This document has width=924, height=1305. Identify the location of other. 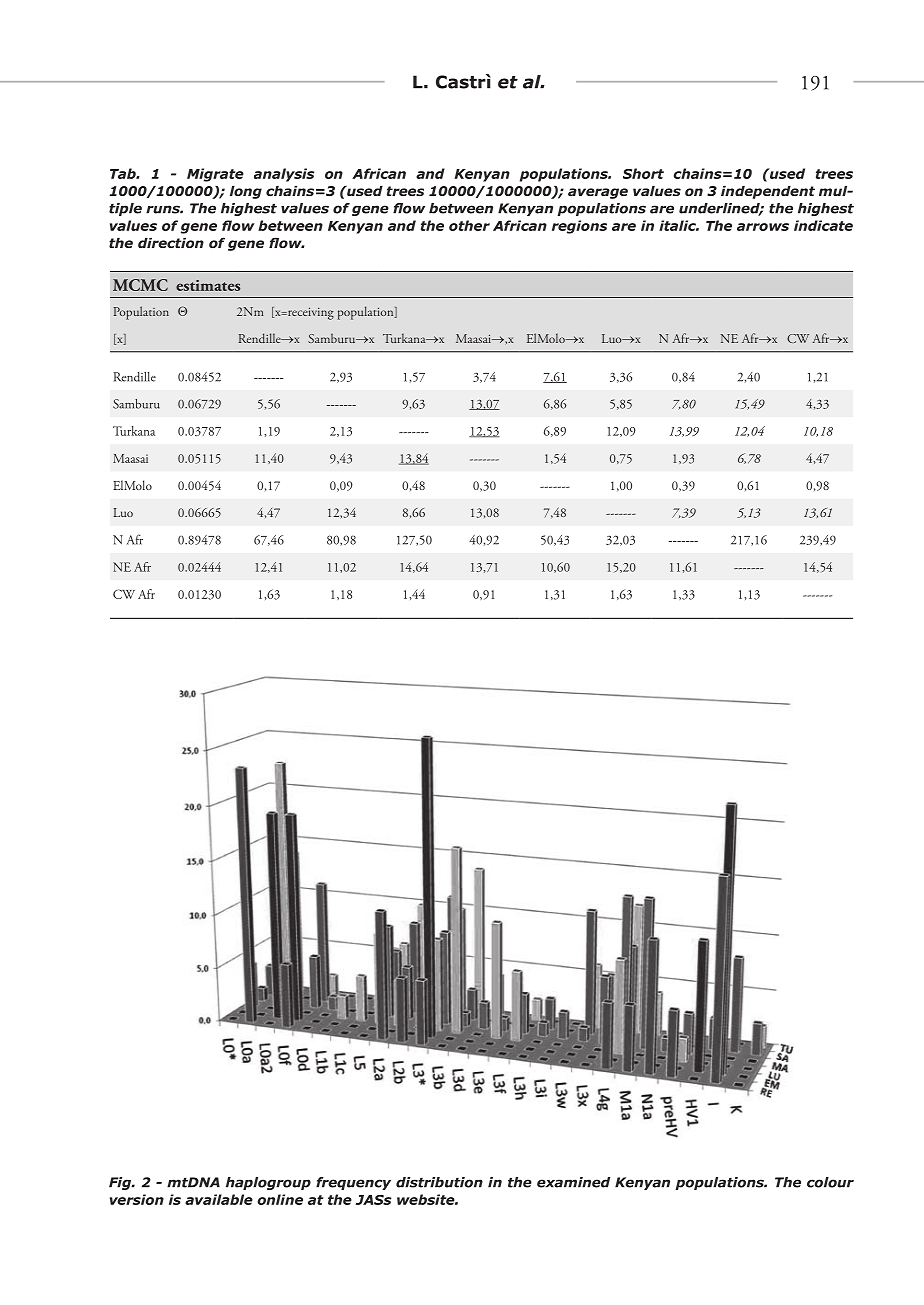
(469, 225).
